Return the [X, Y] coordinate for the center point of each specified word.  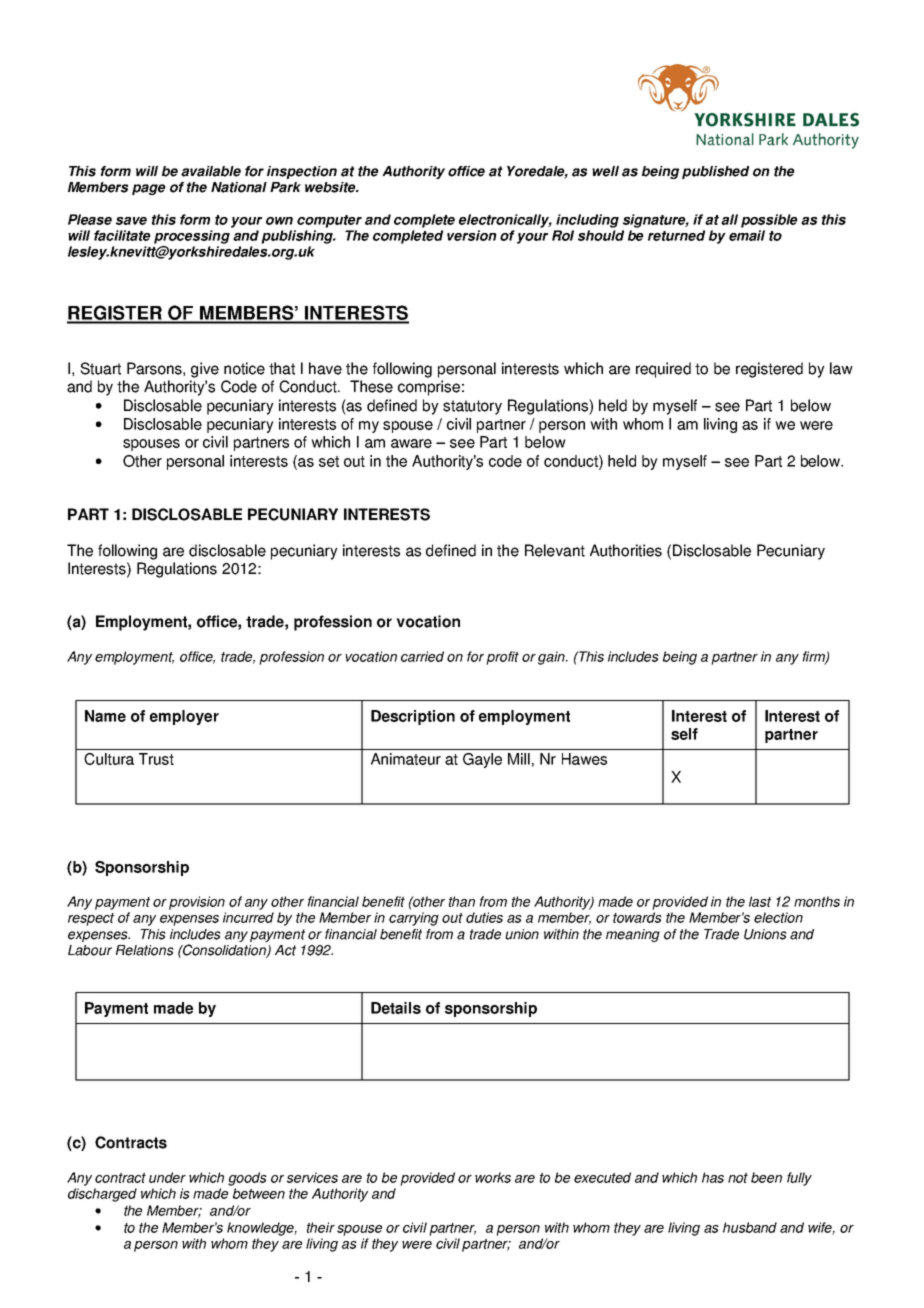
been [766, 1177]
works [493, 1177]
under [167, 1177]
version [472, 235]
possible [769, 221]
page [149, 189]
